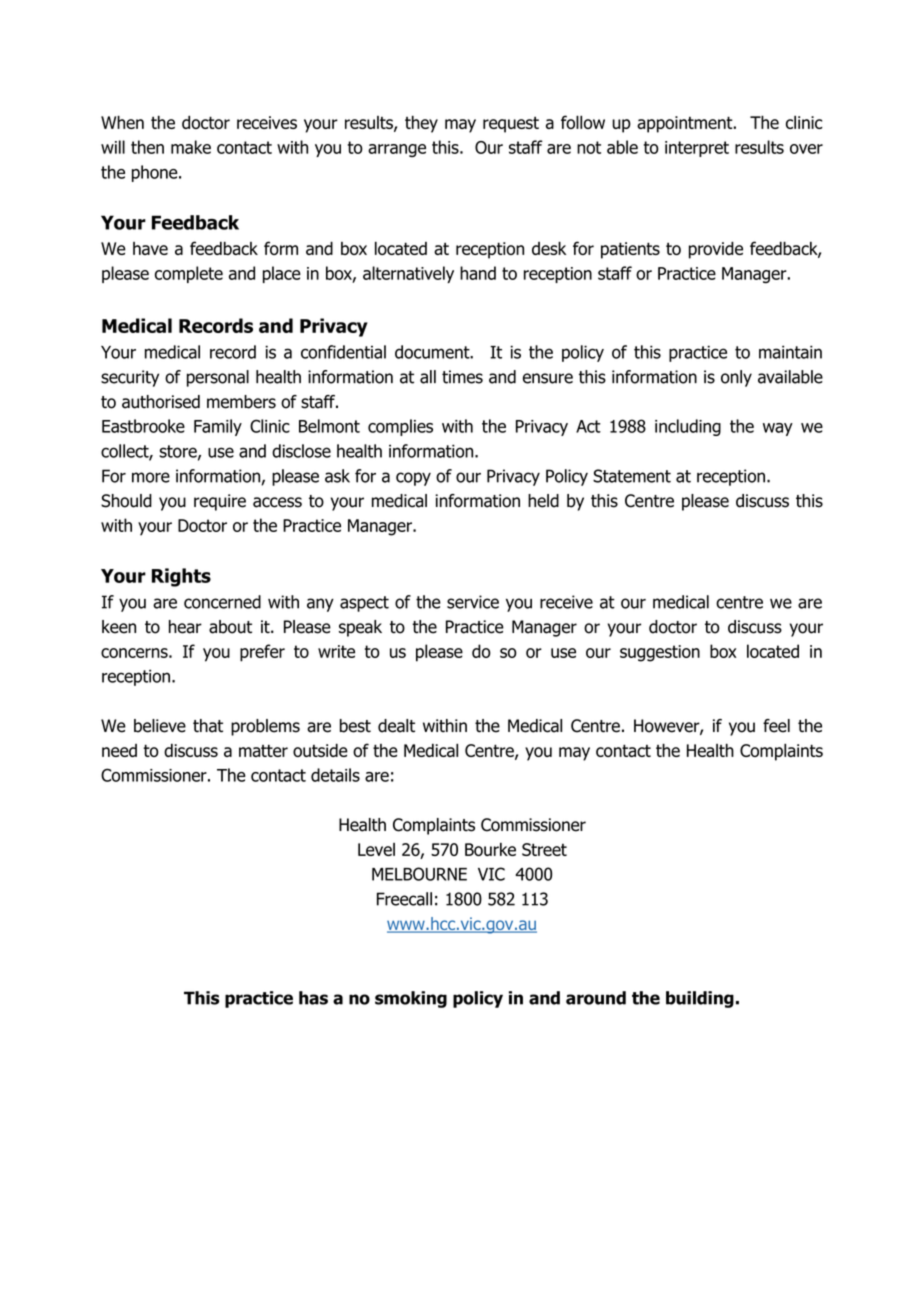  Describe the element at coordinates (421, 124) in the screenshot. I see `they` at that location.
